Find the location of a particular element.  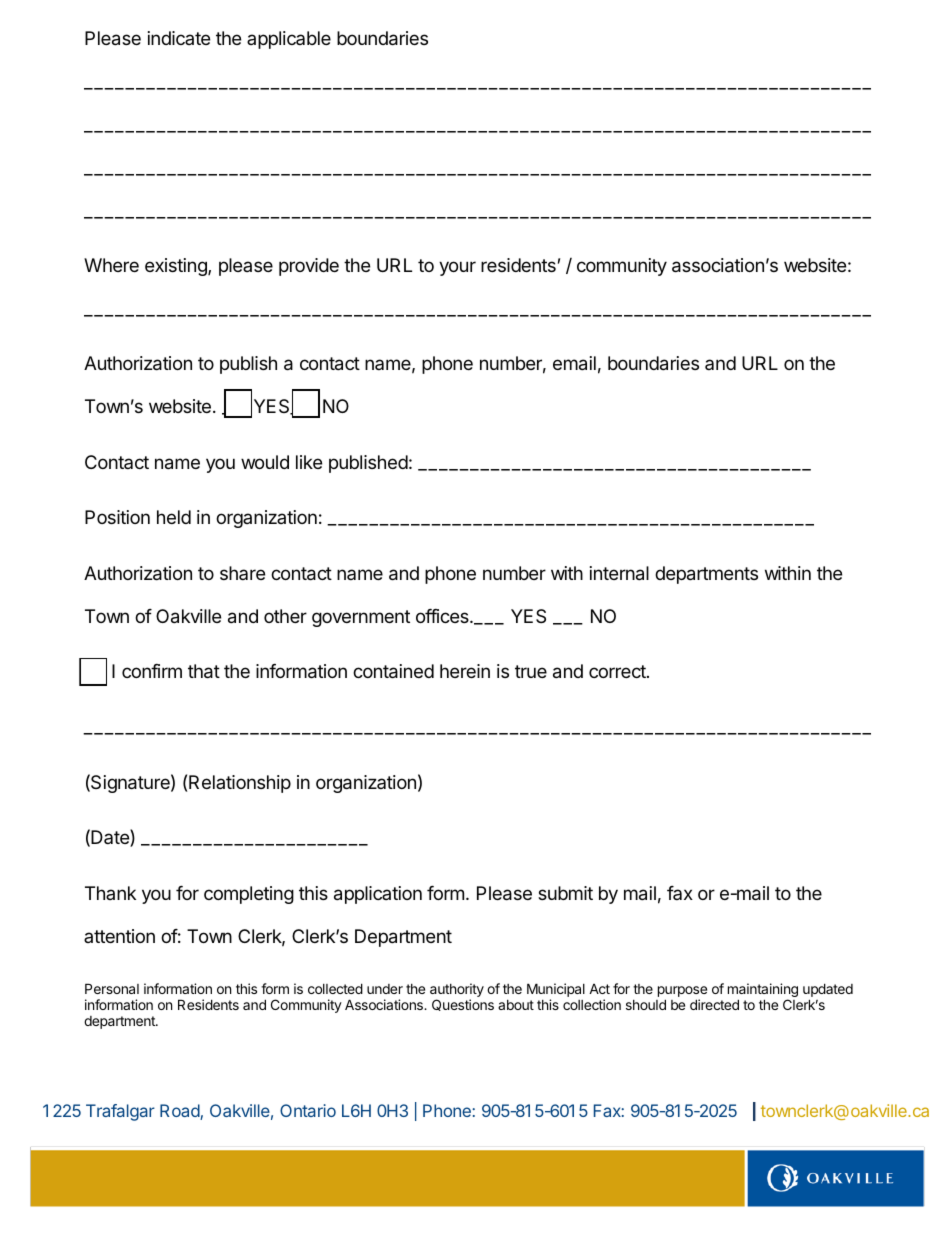

indicate is located at coordinates (179, 38).
